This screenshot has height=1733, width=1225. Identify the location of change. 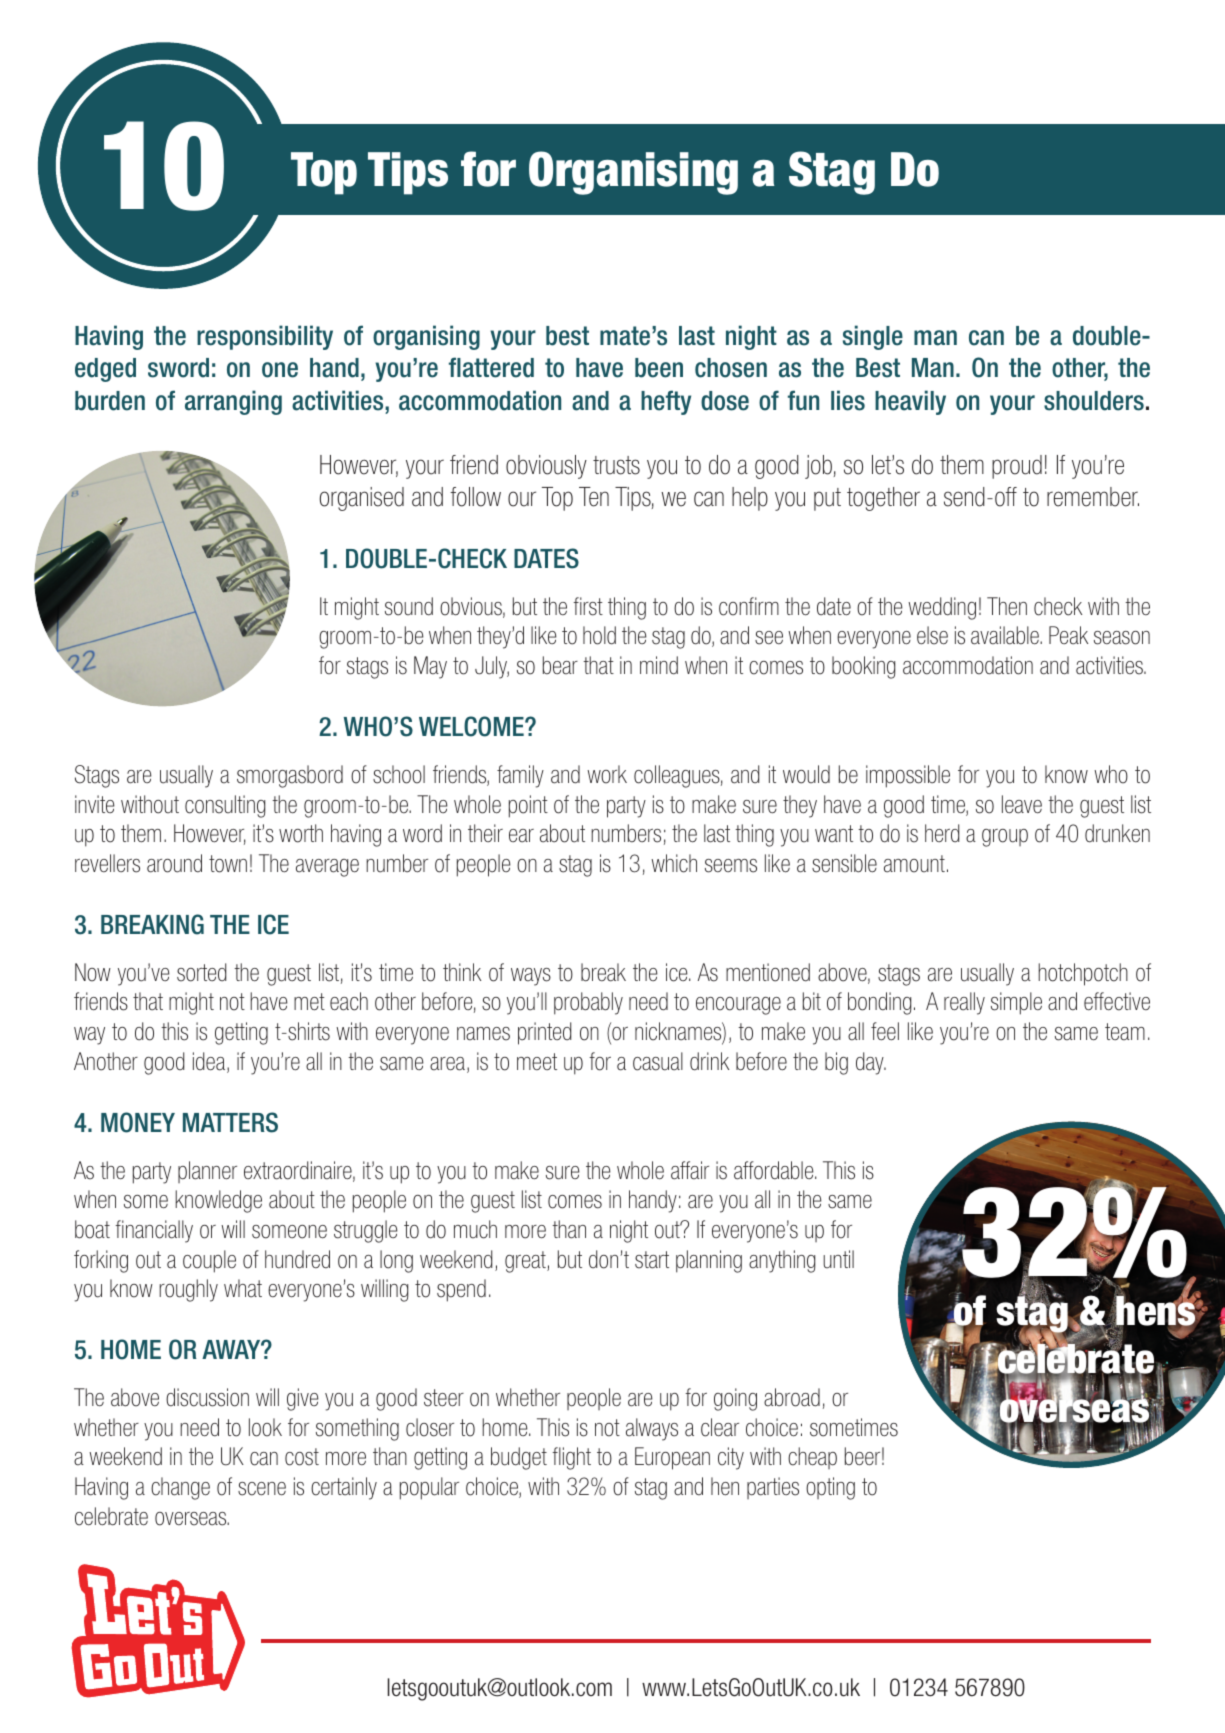
(180, 1488).
